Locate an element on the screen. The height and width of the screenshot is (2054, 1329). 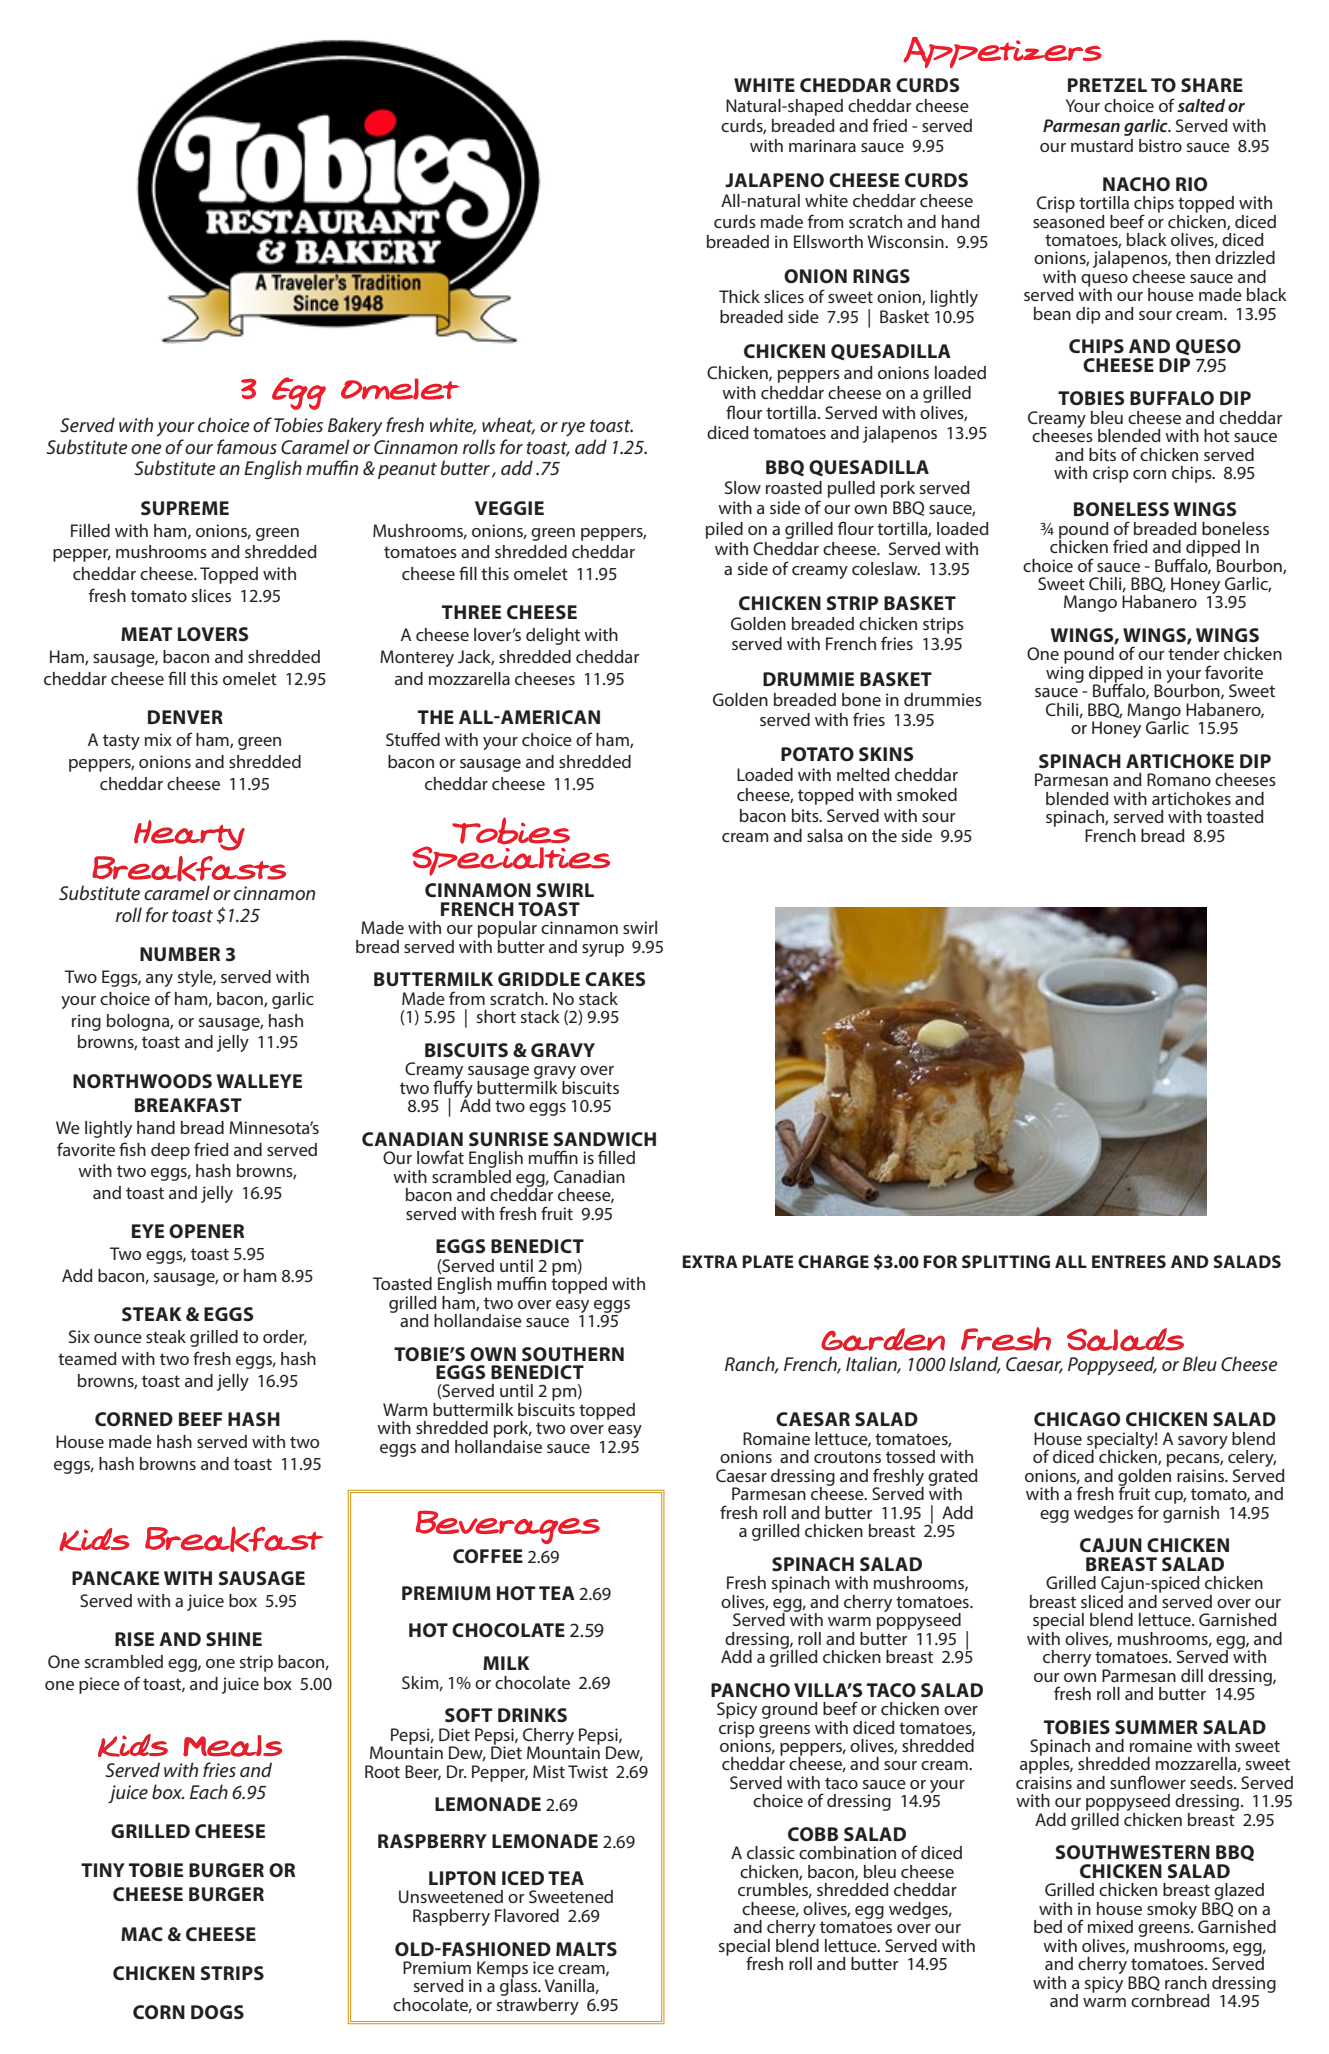
order is located at coordinates (285, 1337).
